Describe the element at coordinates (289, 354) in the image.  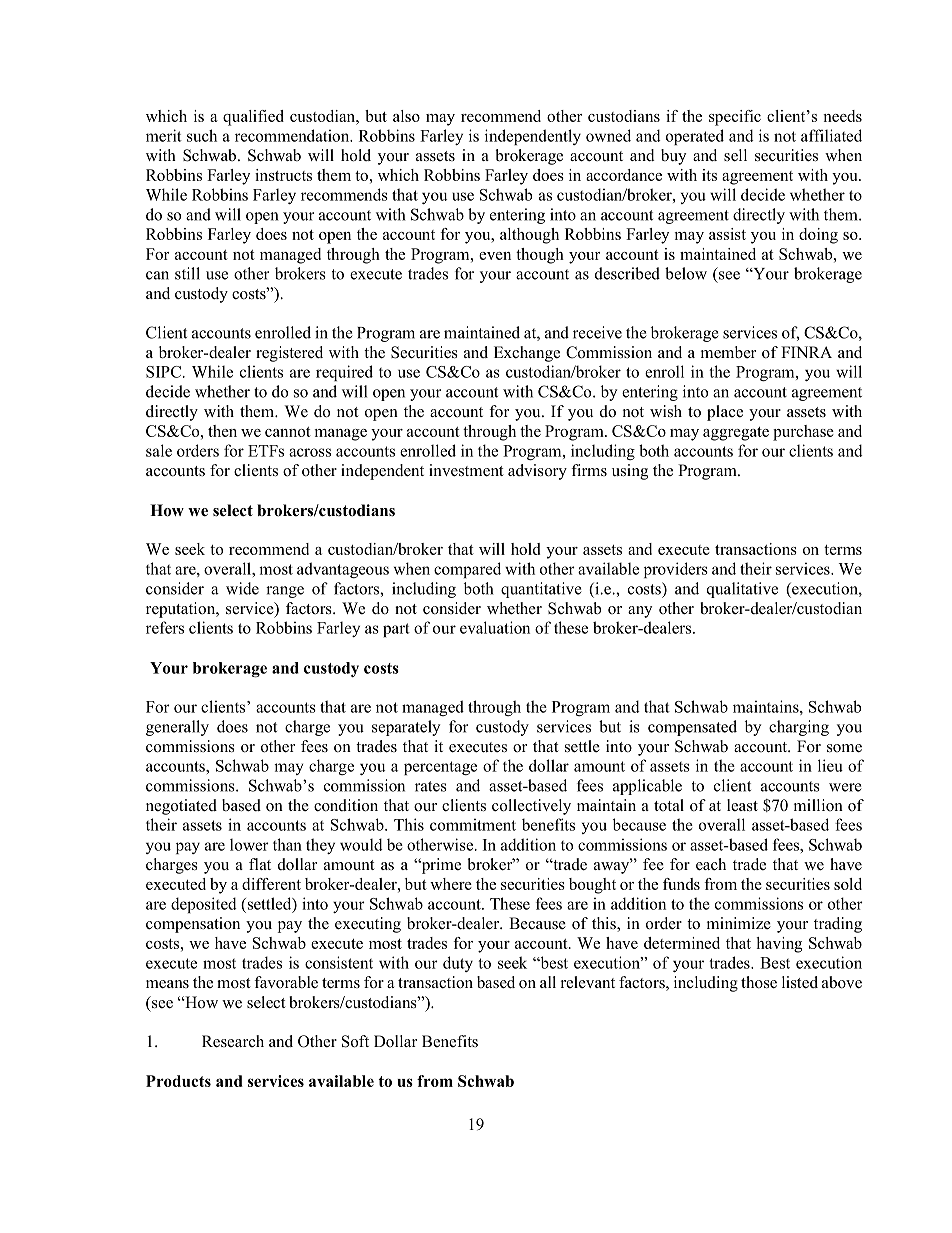
I see `registered` at that location.
